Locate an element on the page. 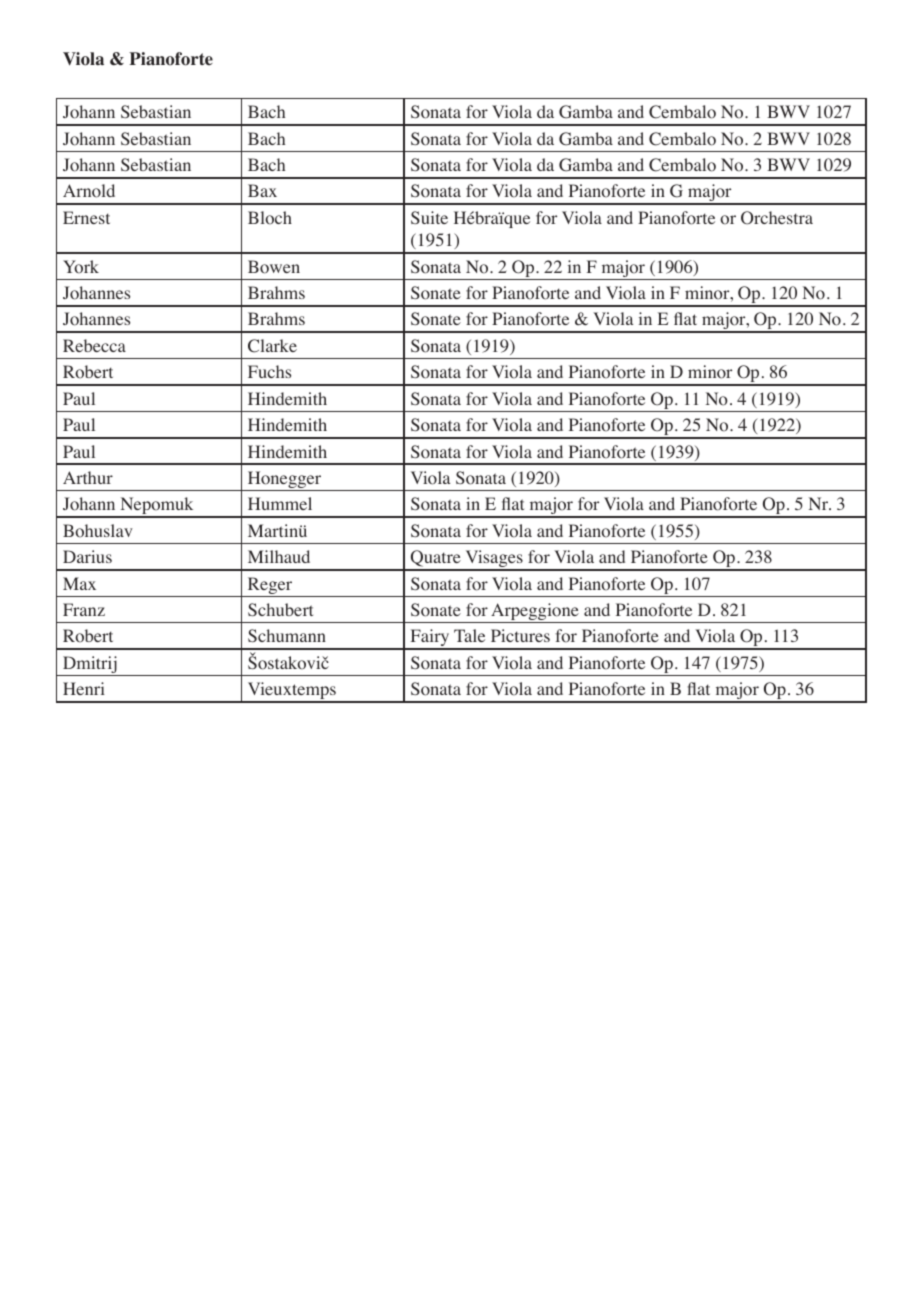 This document has width=924, height=1308. Henri is located at coordinates (84, 688).
